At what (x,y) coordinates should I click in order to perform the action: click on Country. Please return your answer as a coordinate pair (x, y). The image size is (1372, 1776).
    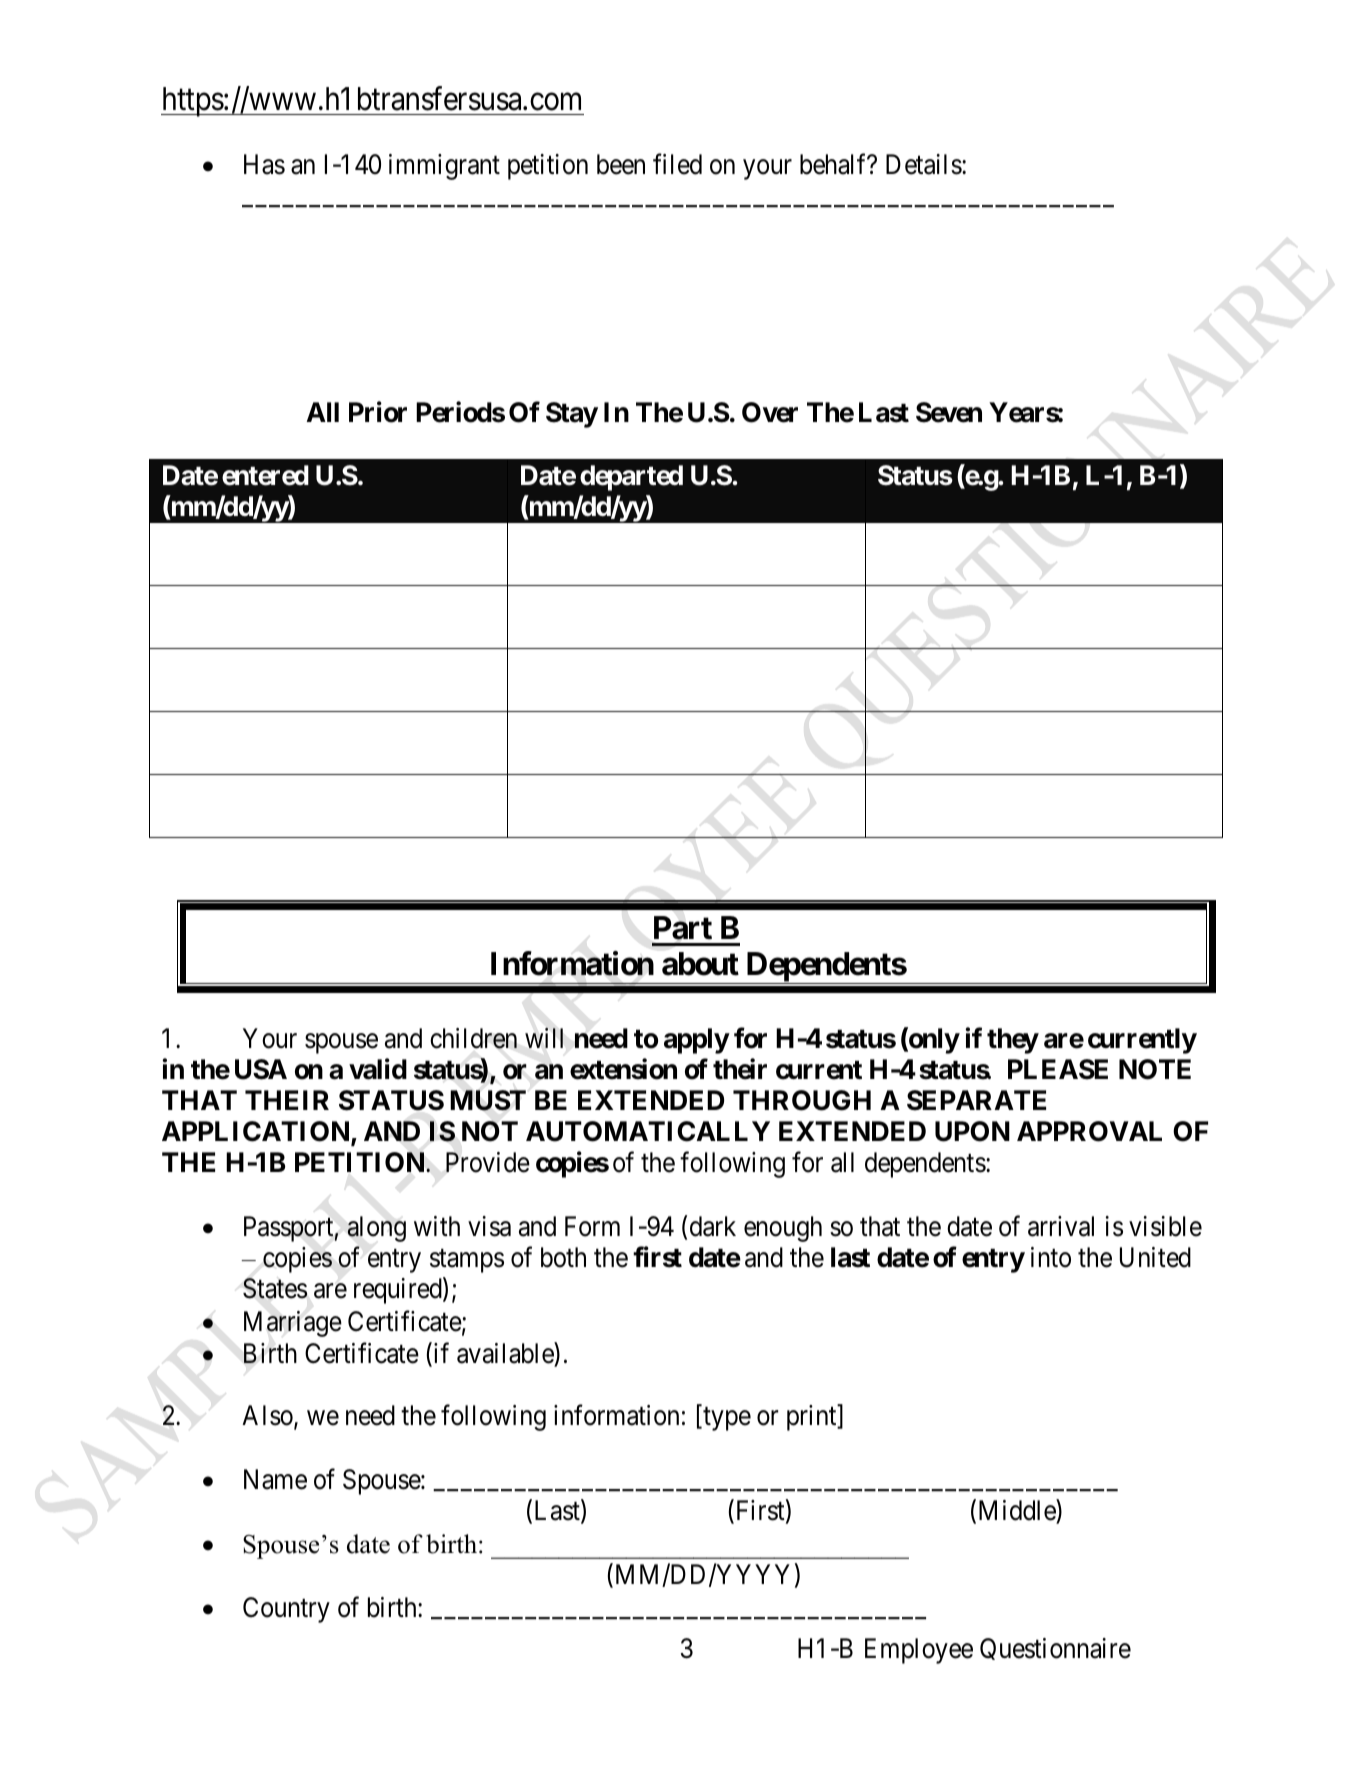
    Looking at the image, I should click on (286, 1610).
